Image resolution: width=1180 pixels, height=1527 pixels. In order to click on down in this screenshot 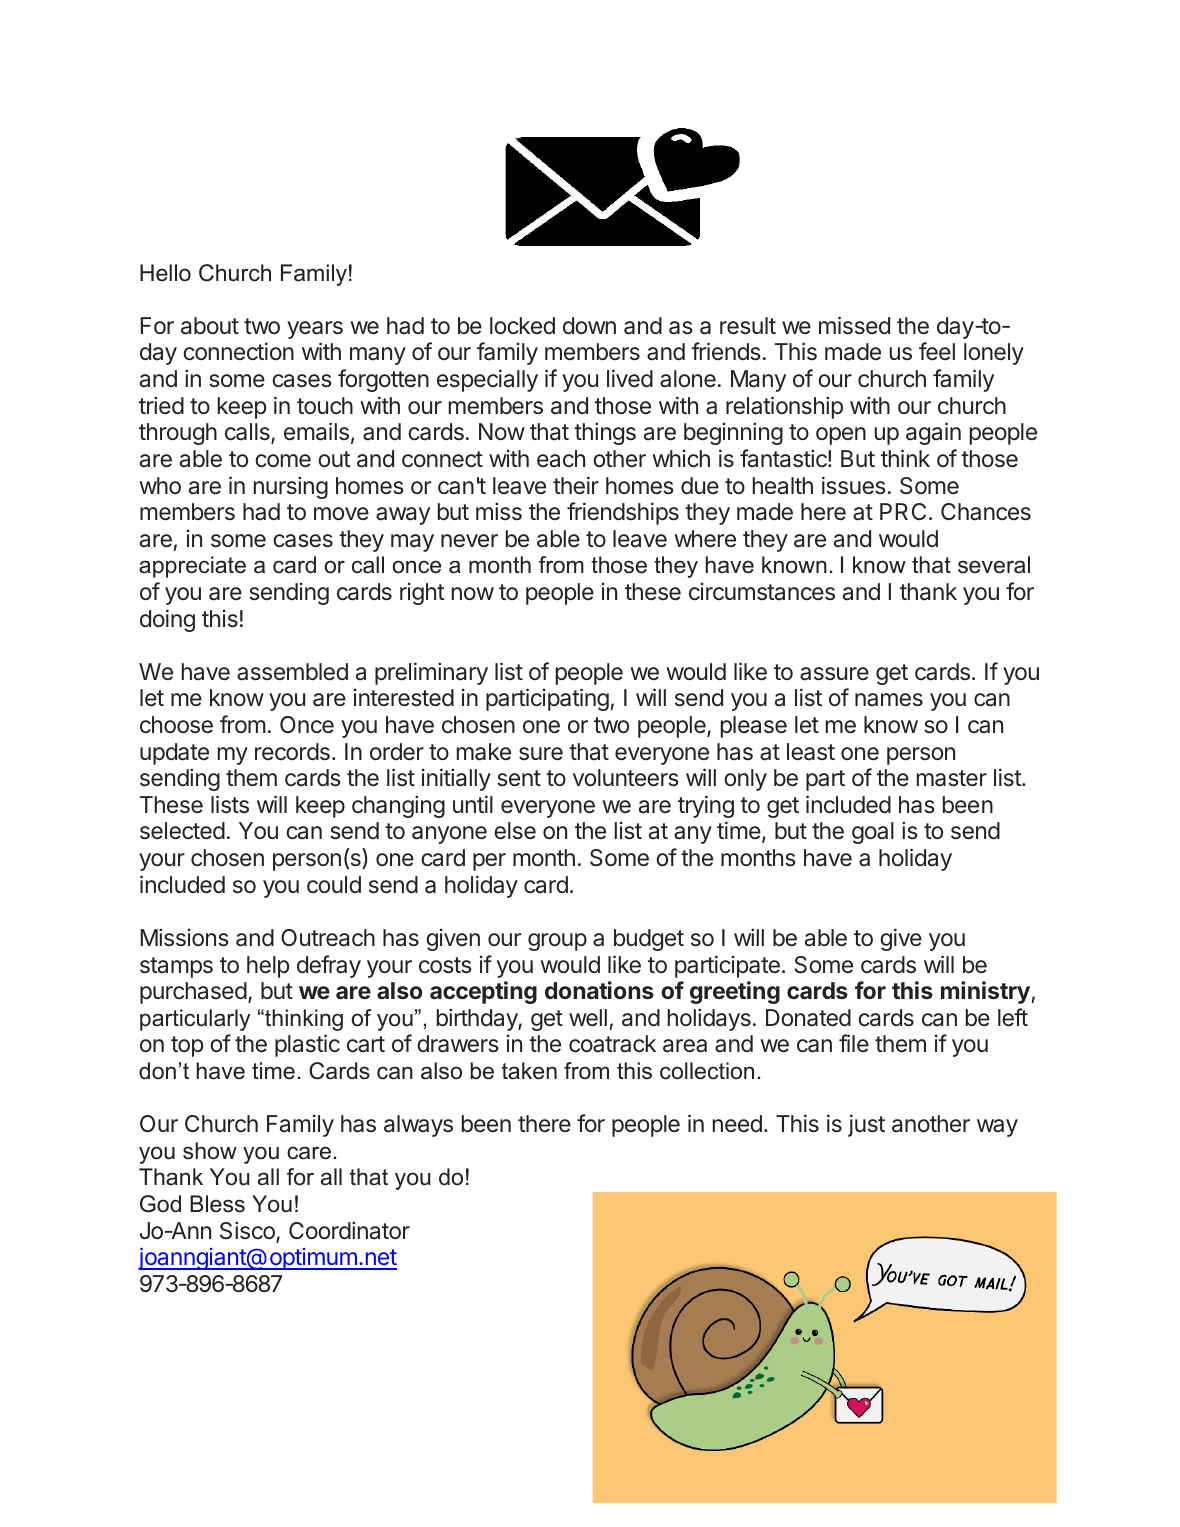, I will do `click(589, 325)`.
